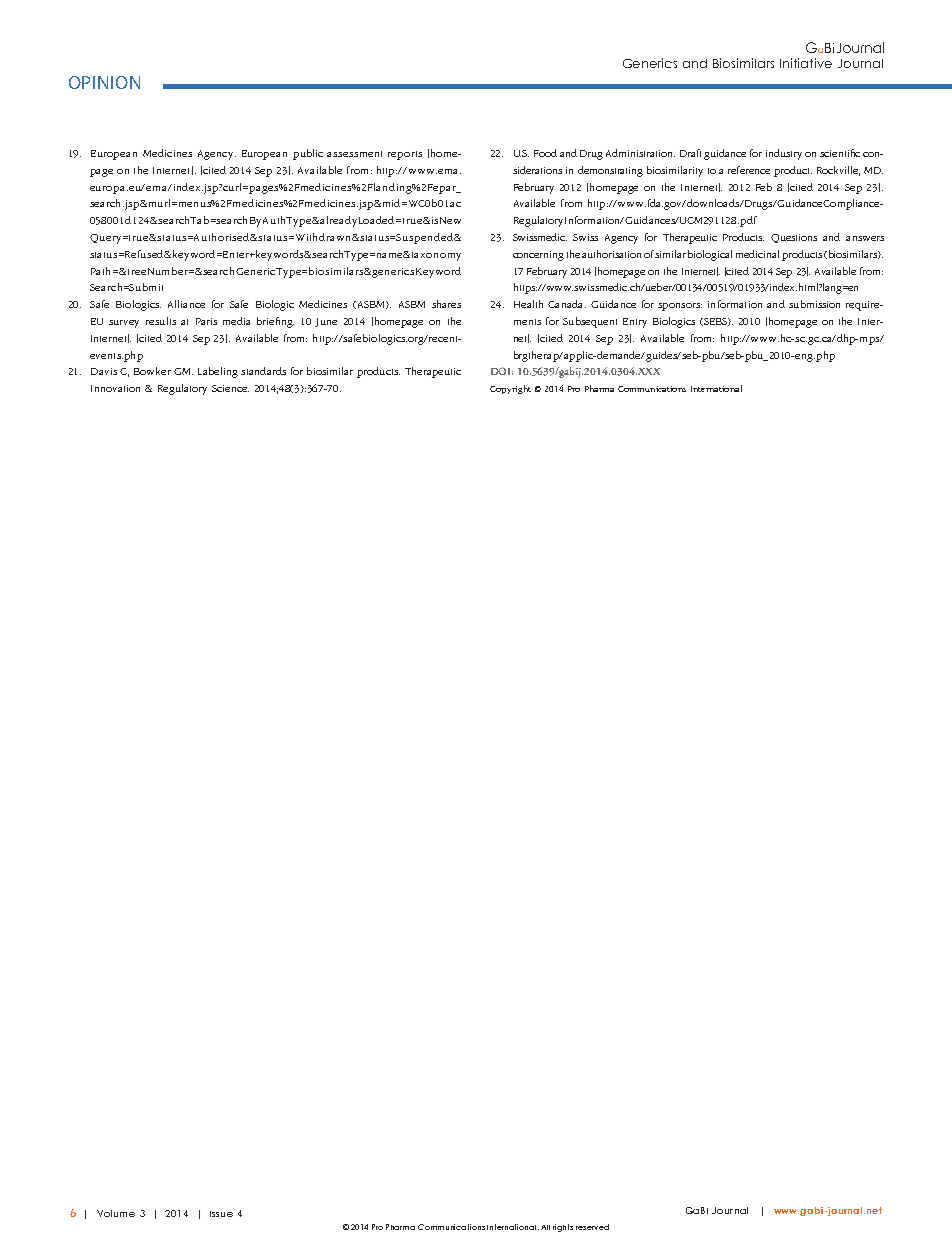 The image size is (952, 1251). What do you see at coordinates (806, 63) in the screenshot?
I see `Initiative` at bounding box center [806, 63].
